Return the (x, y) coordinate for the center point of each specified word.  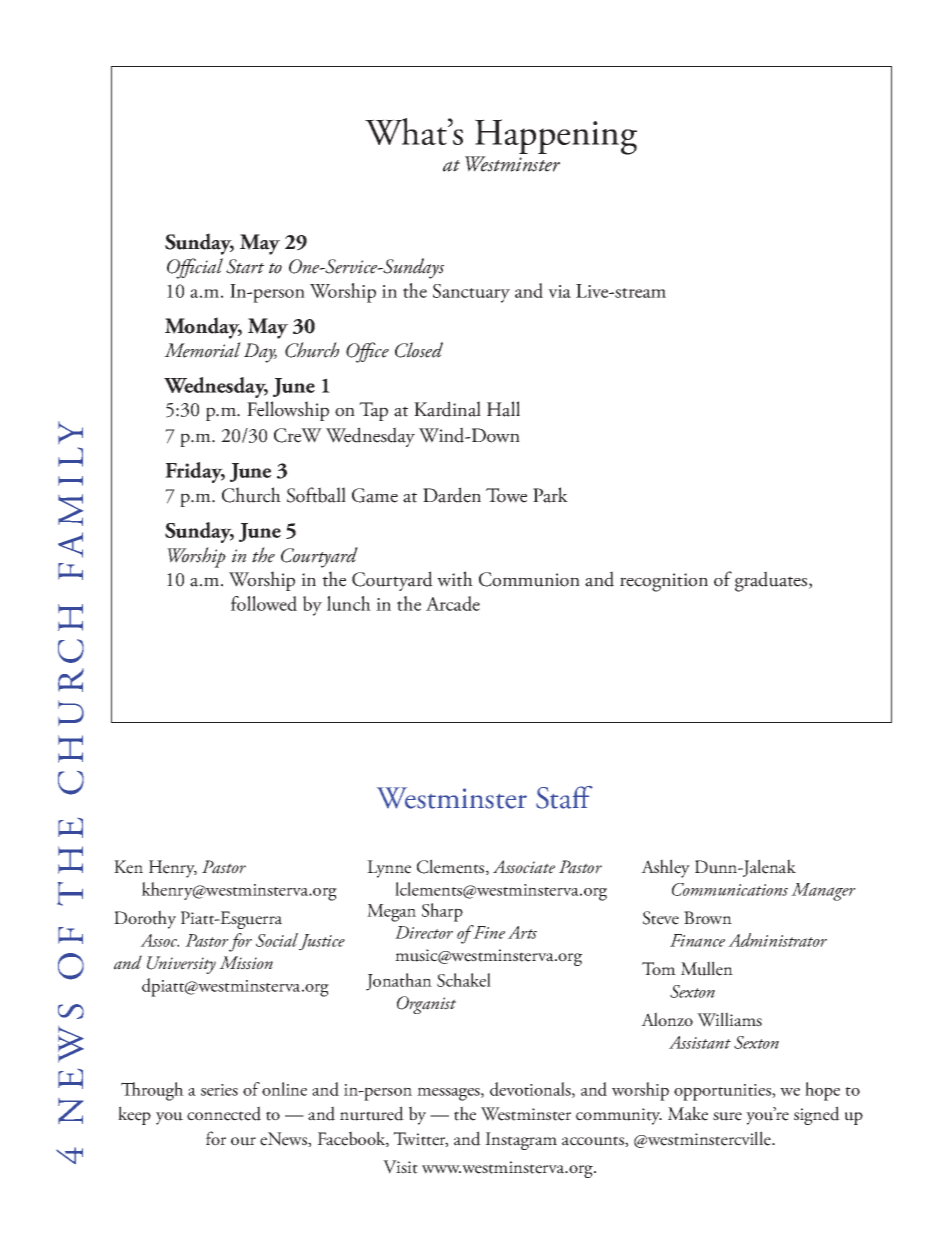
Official (195, 268)
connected (224, 1113)
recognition (664, 582)
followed (264, 603)
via (559, 291)
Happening (555, 138)
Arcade (453, 603)
